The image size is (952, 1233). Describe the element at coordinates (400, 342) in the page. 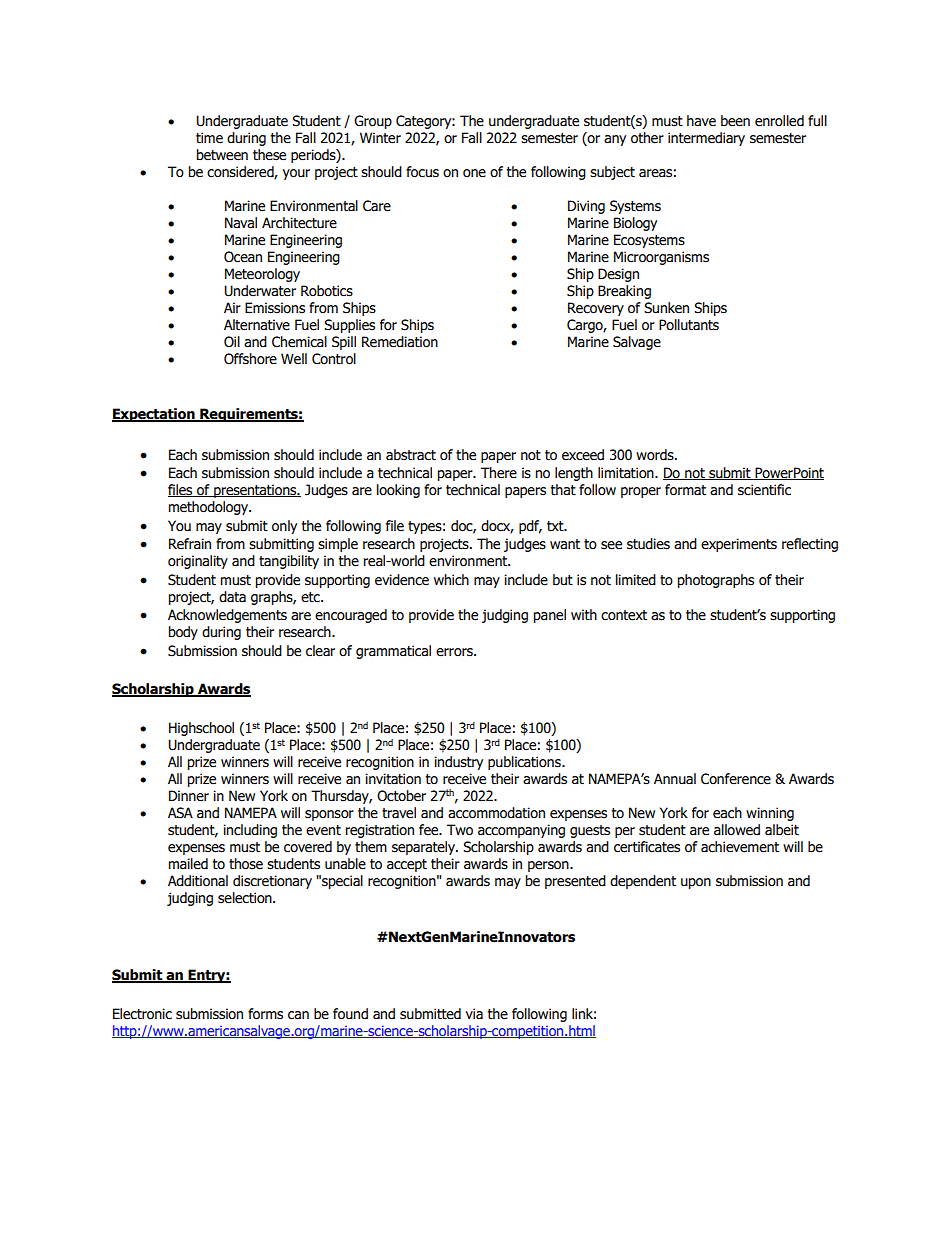

I see `Remediation` at that location.
